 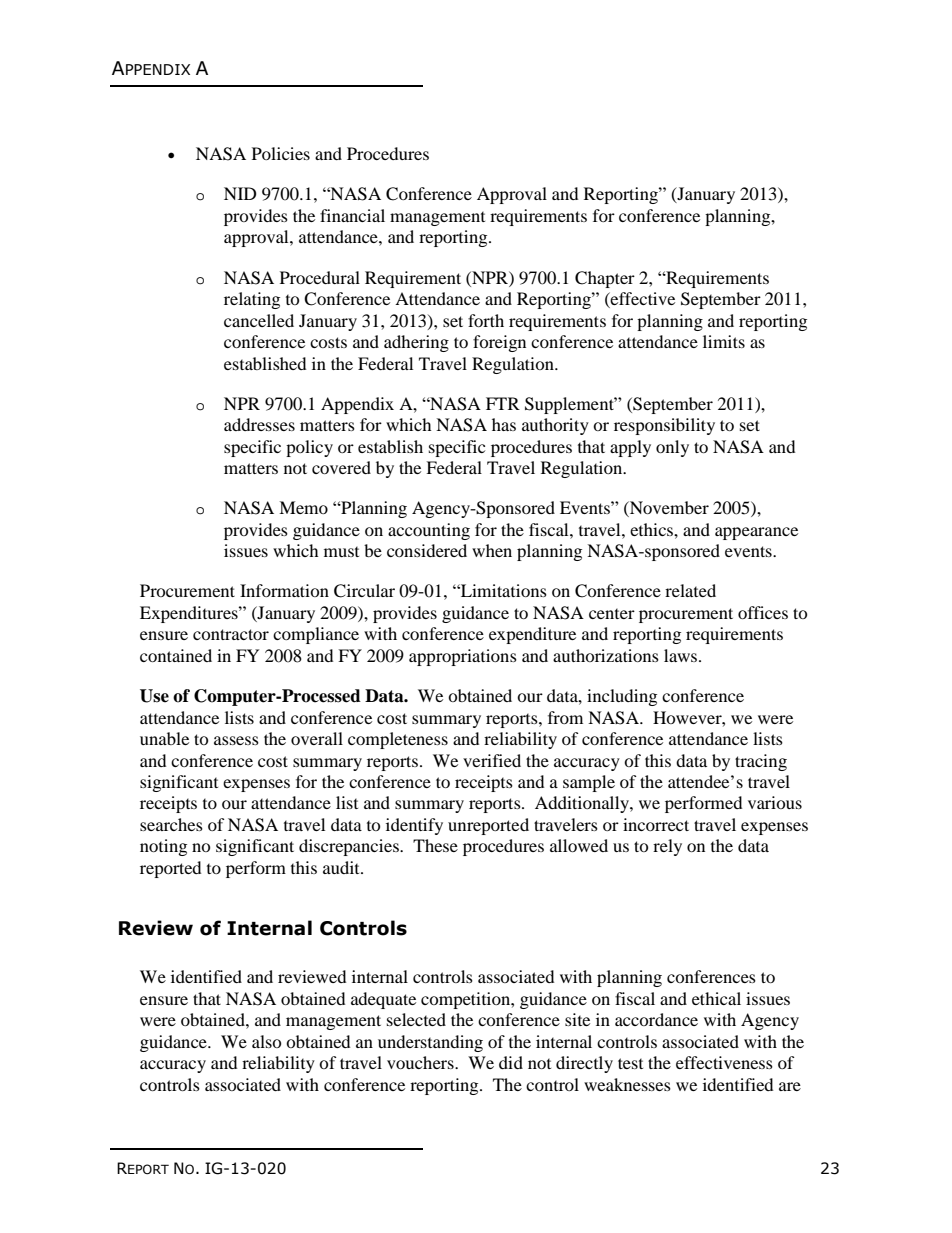 I want to click on related, so click(x=690, y=590).
